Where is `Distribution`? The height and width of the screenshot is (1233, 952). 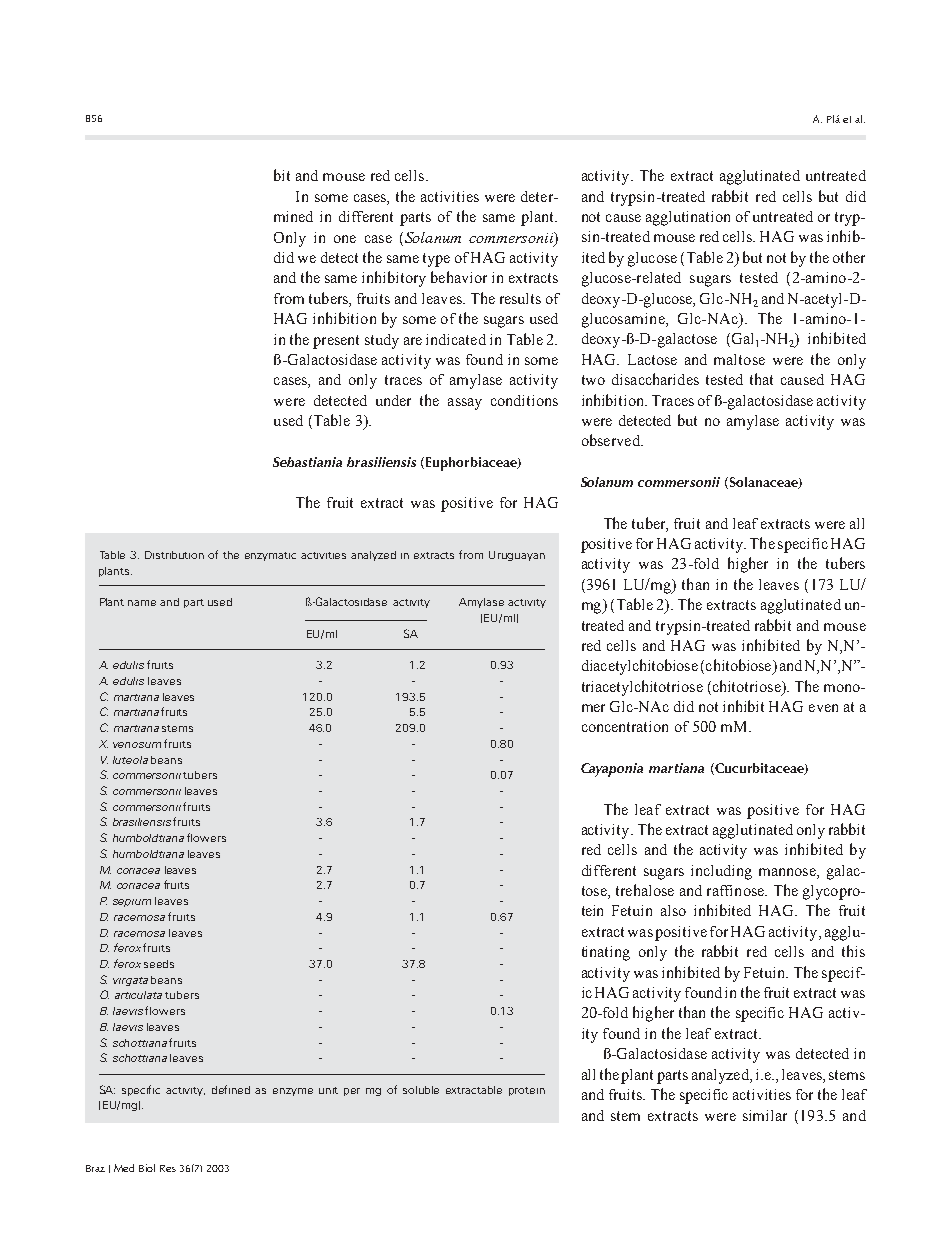
Distribution is located at coordinates (174, 555).
